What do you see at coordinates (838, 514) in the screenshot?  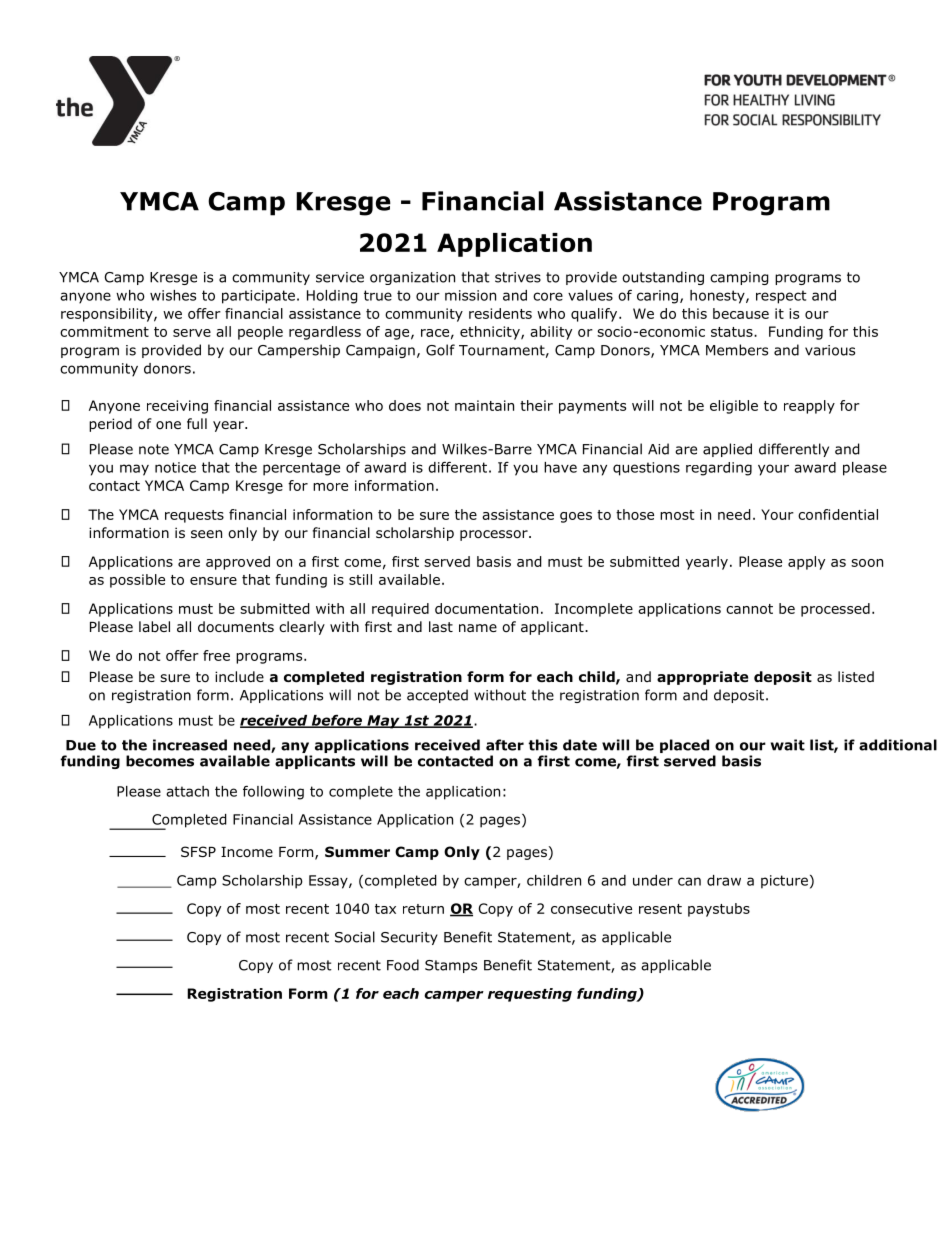 I see `confidential` at bounding box center [838, 514].
